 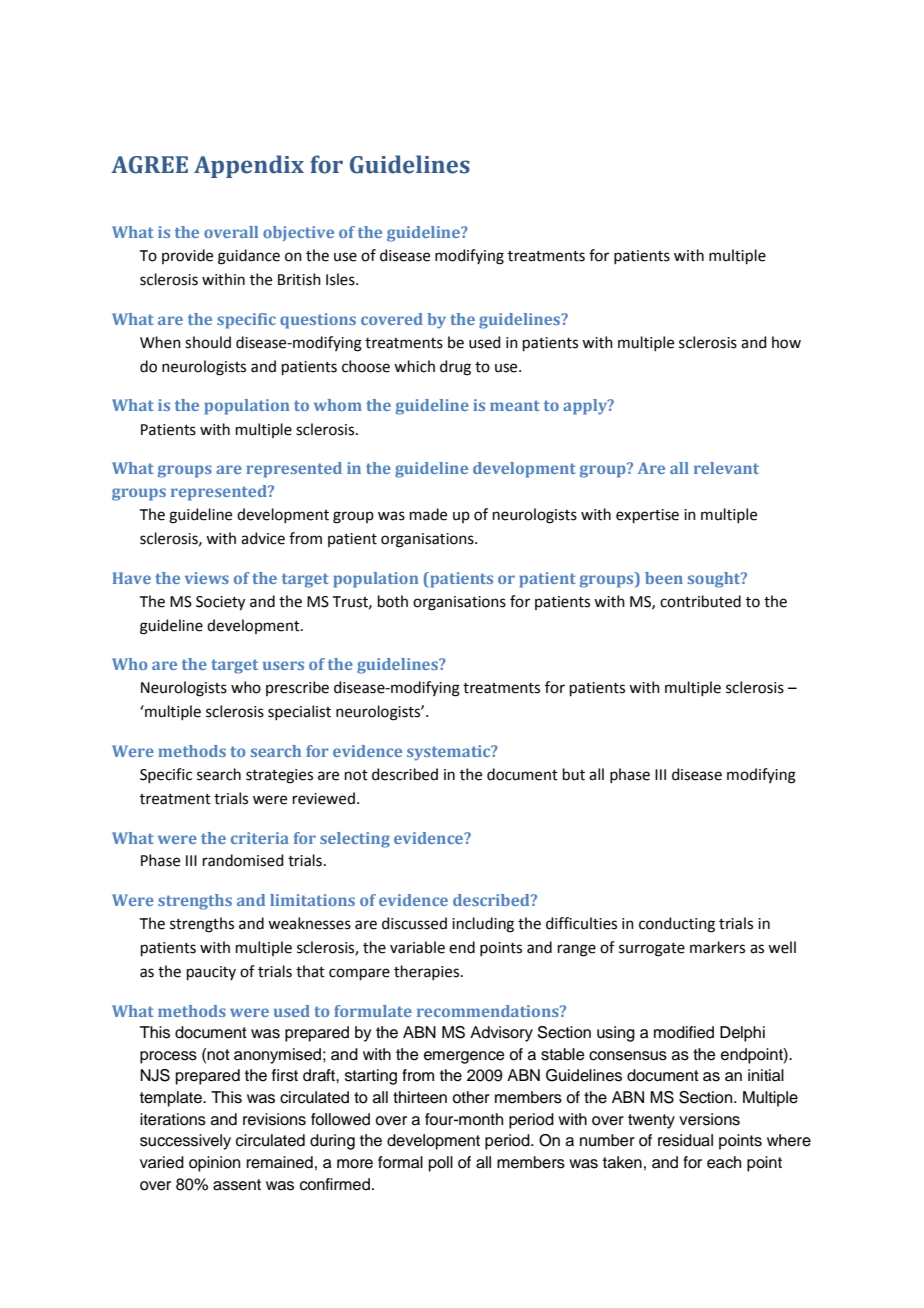 I want to click on paucity, so click(x=211, y=973).
